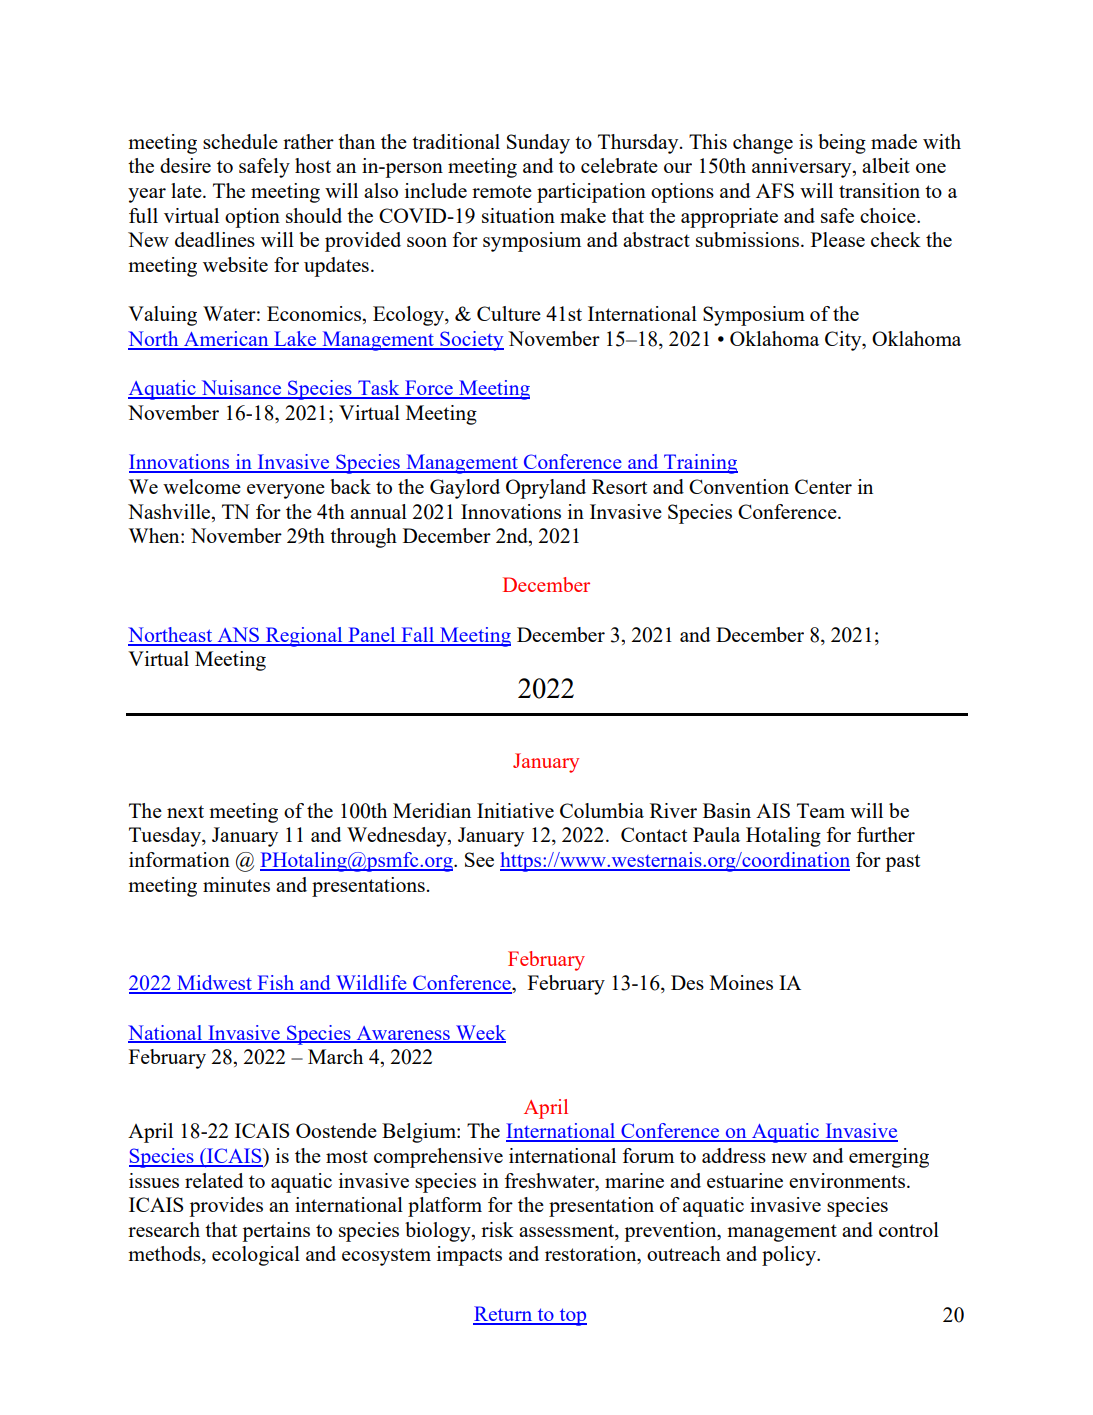 This image has width=1093, height=1415. I want to click on next, so click(185, 811).
